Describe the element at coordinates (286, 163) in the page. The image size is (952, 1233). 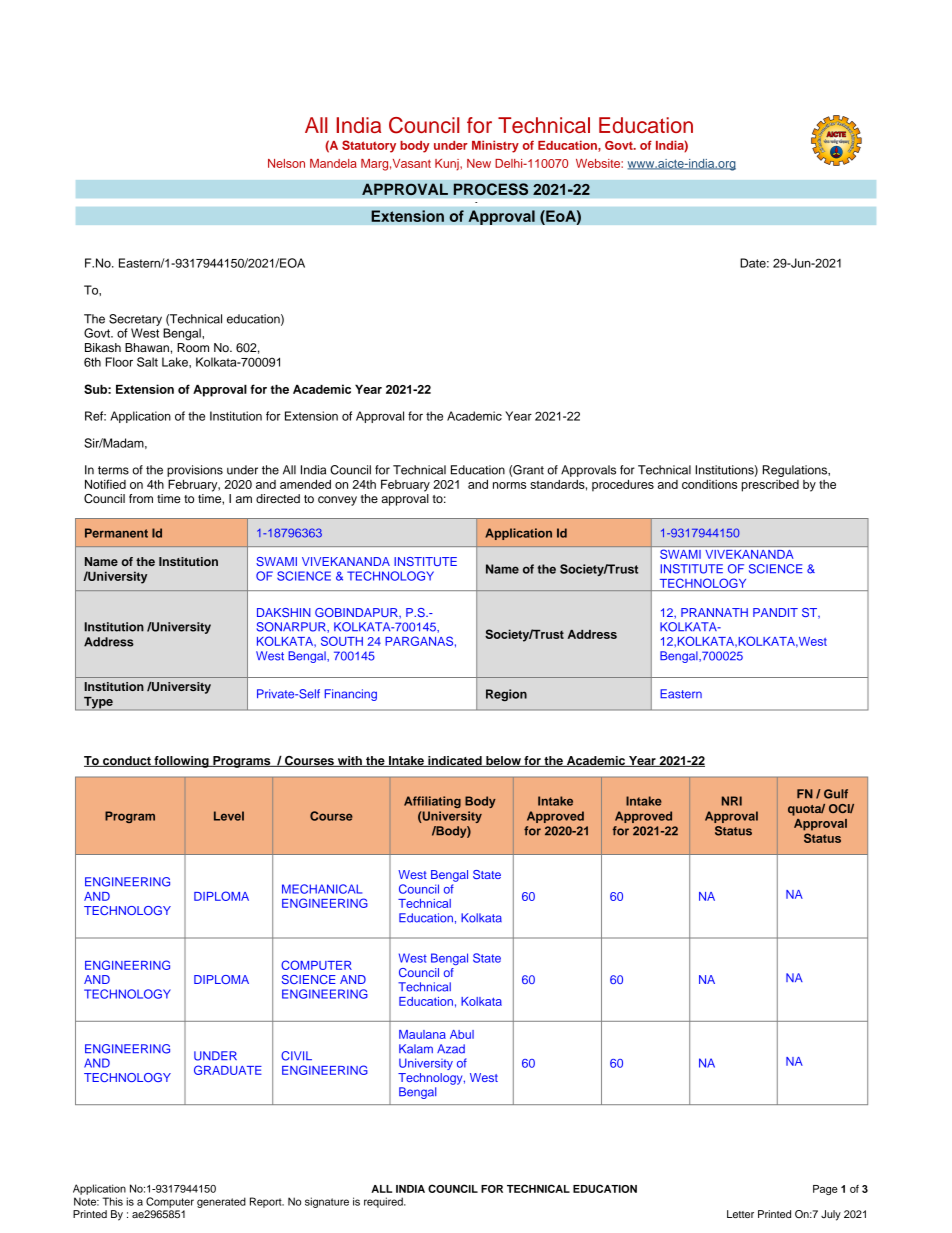
I see `Nelson` at that location.
